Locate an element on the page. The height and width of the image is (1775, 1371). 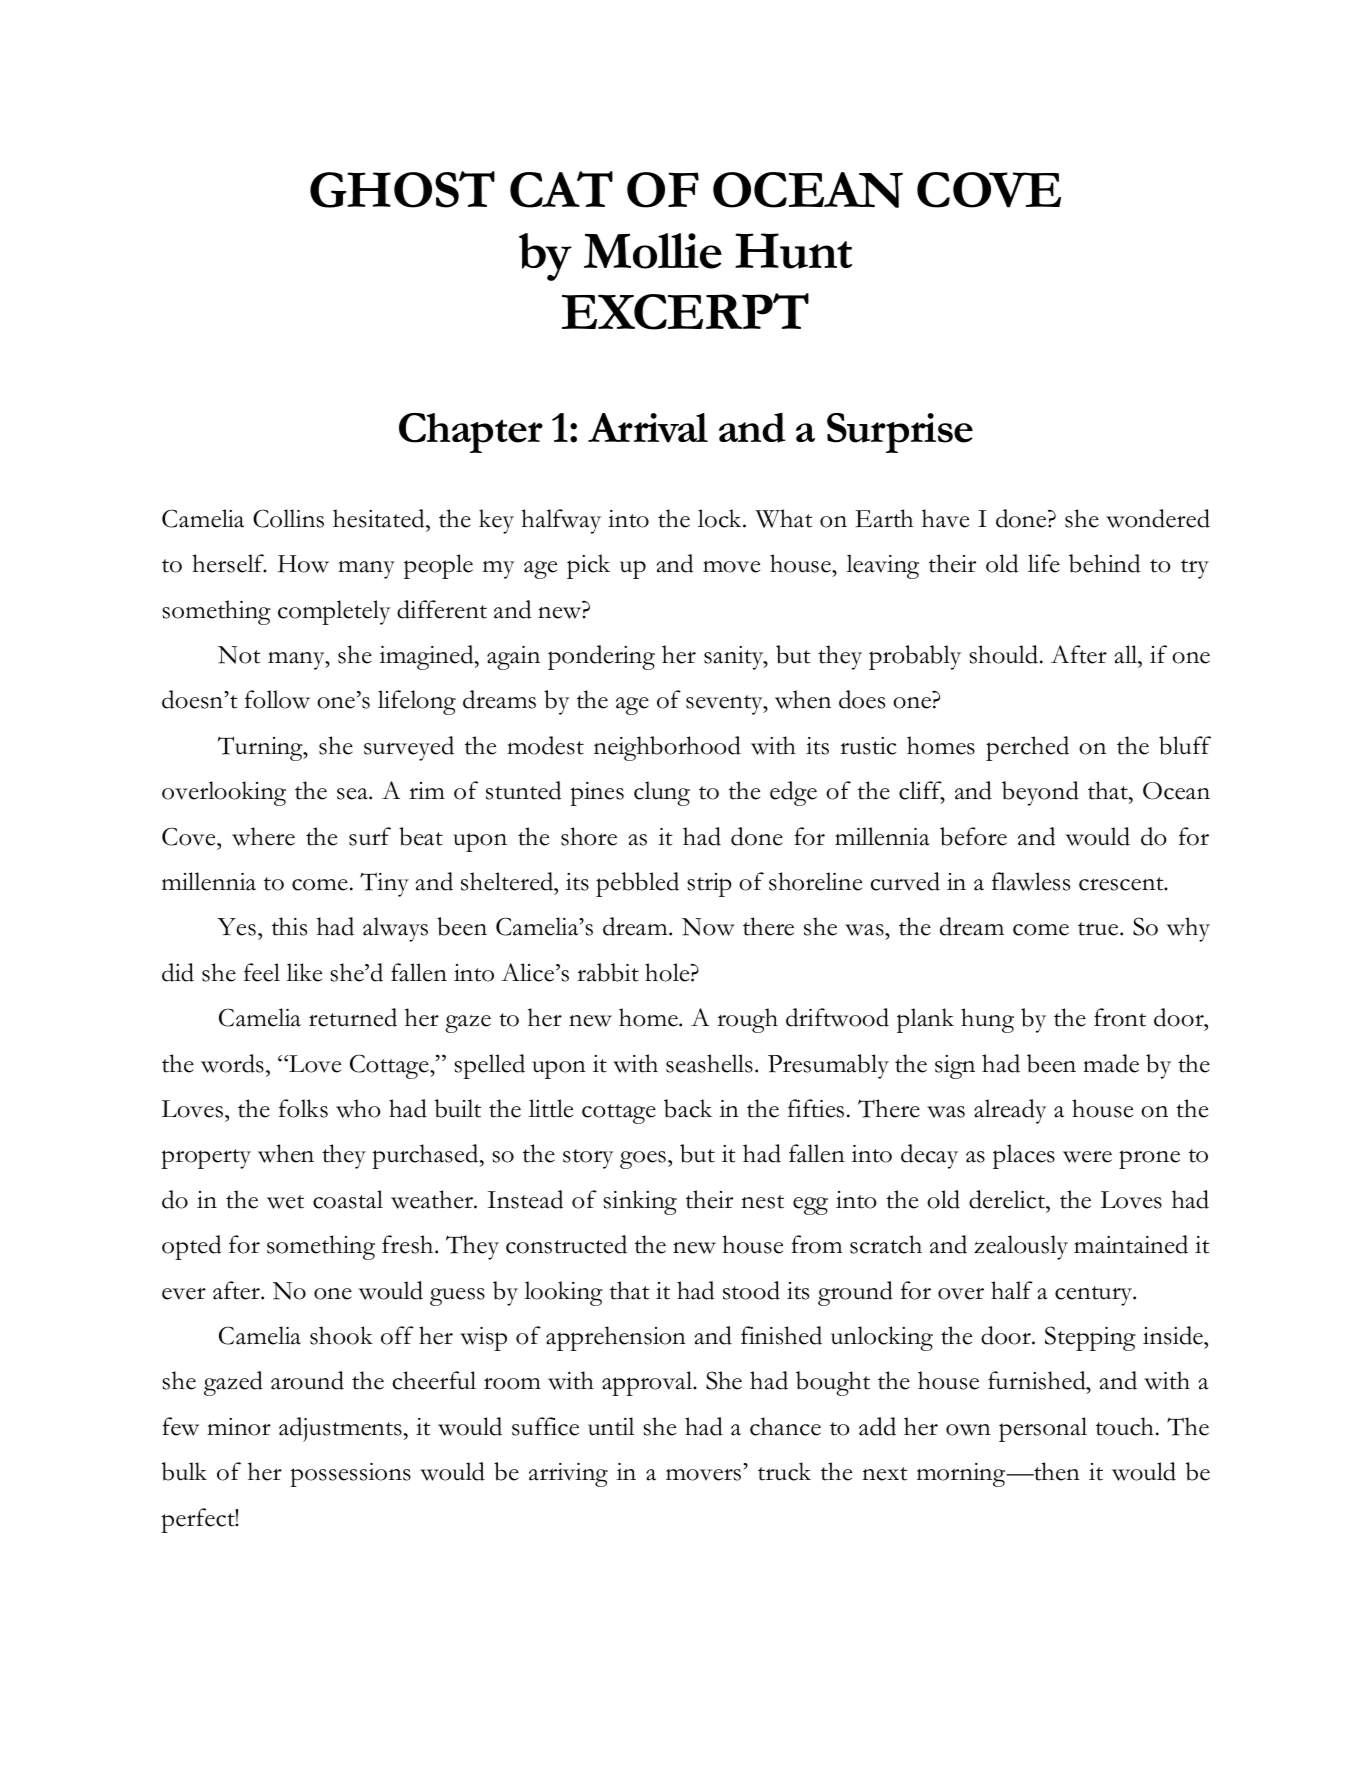
rough is located at coordinates (747, 1020).
